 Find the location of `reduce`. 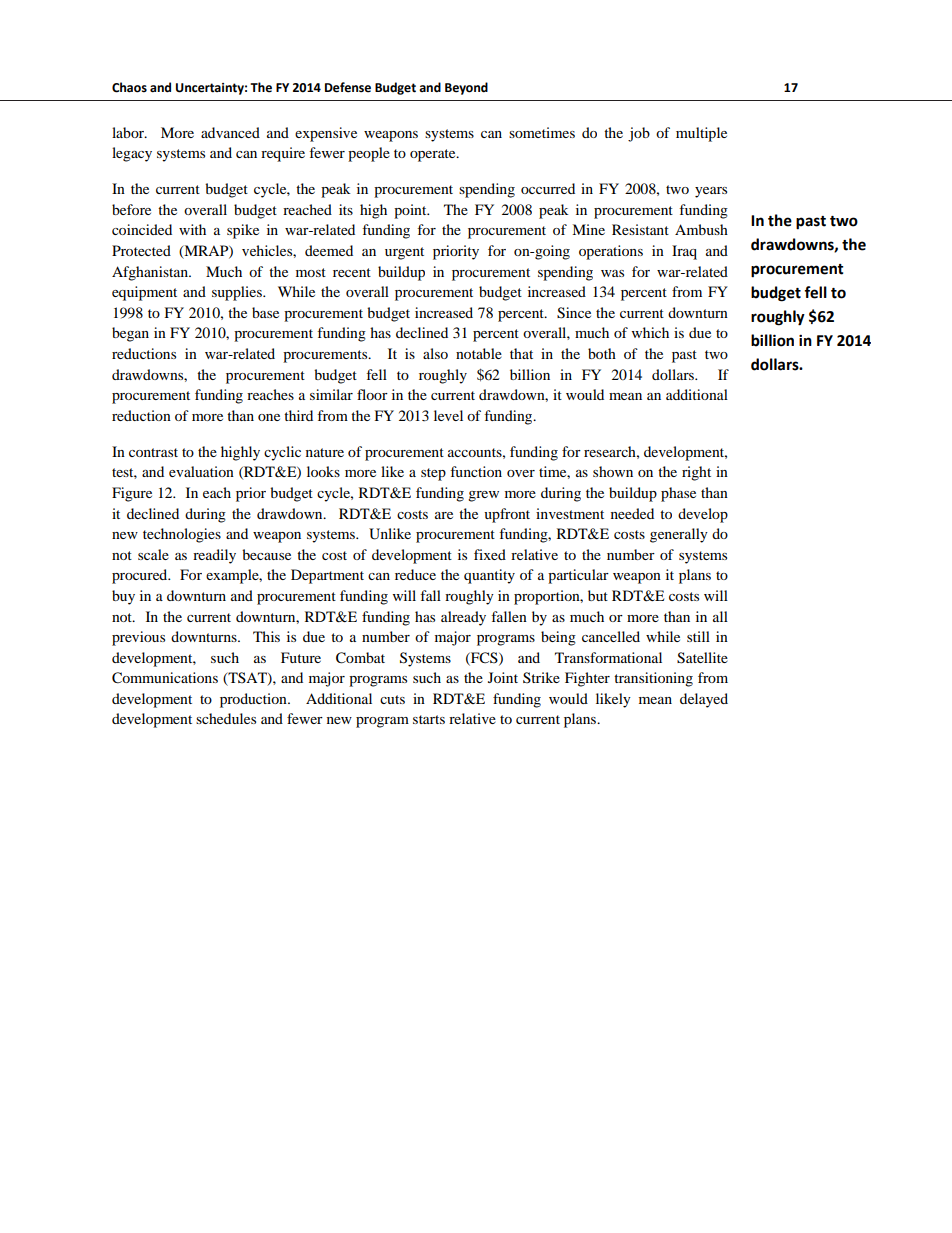

reduce is located at coordinates (415, 574).
